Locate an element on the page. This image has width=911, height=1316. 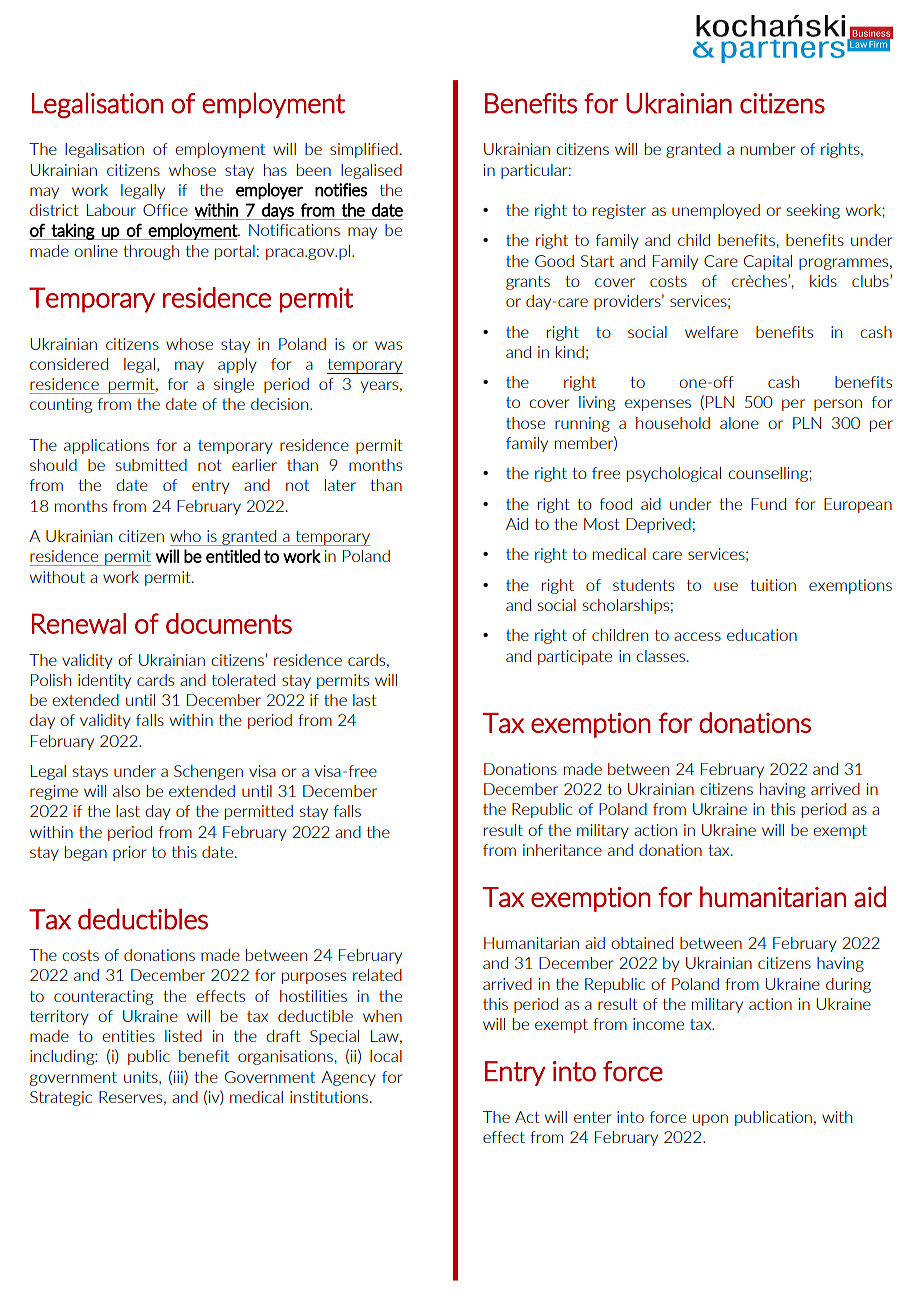
number is located at coordinates (768, 149).
